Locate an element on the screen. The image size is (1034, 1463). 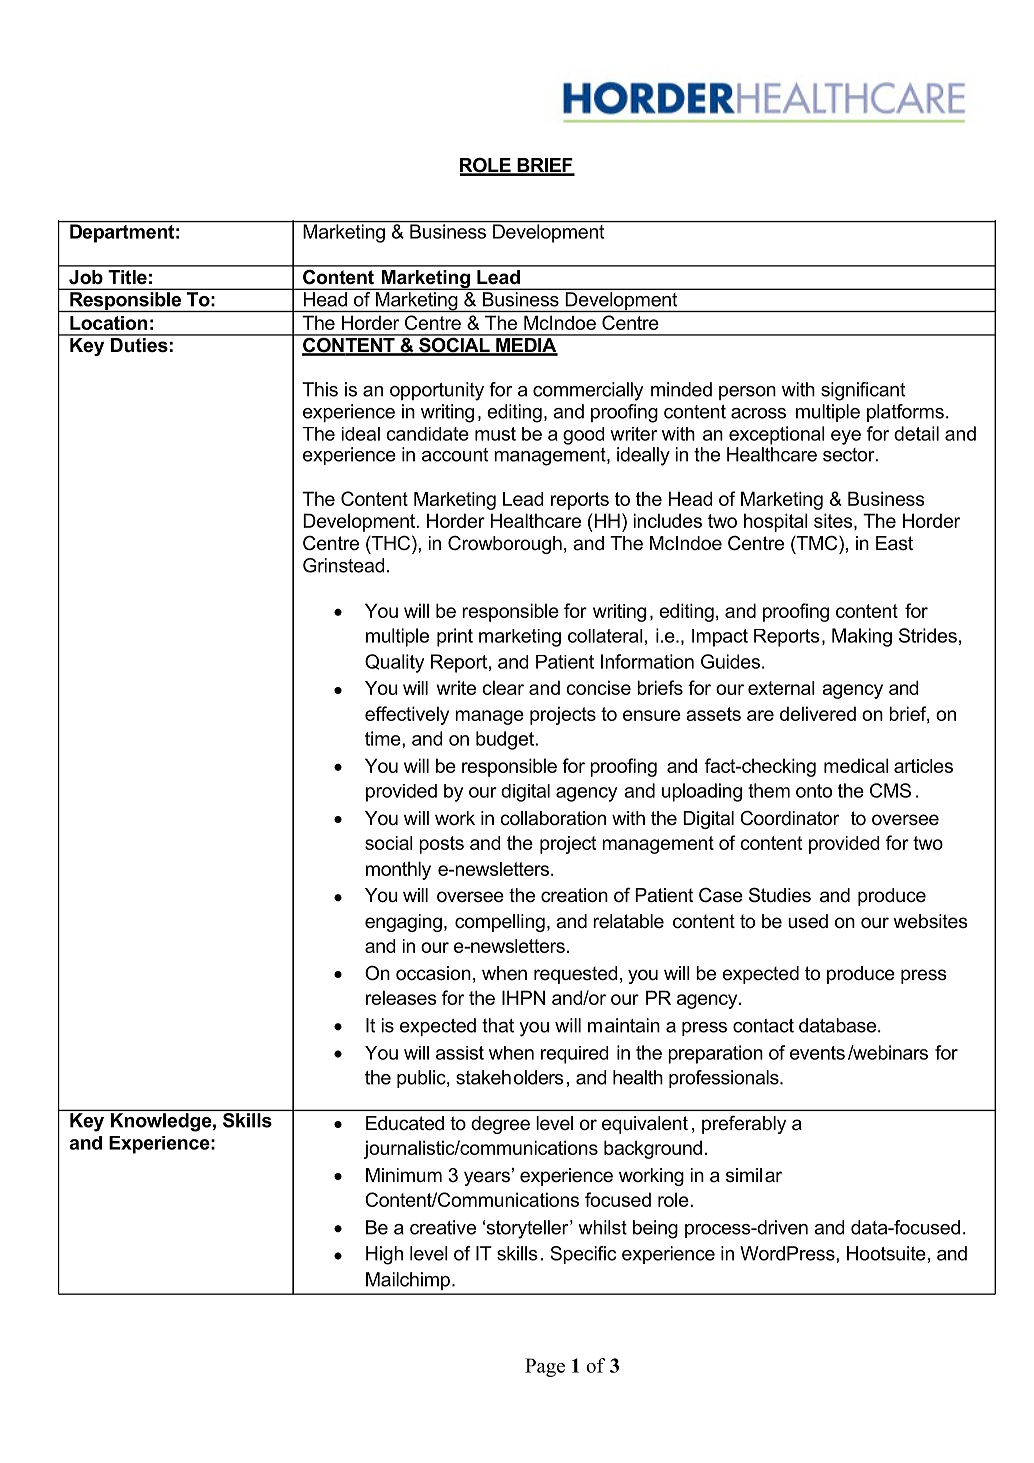
Page is located at coordinates (545, 1367).
